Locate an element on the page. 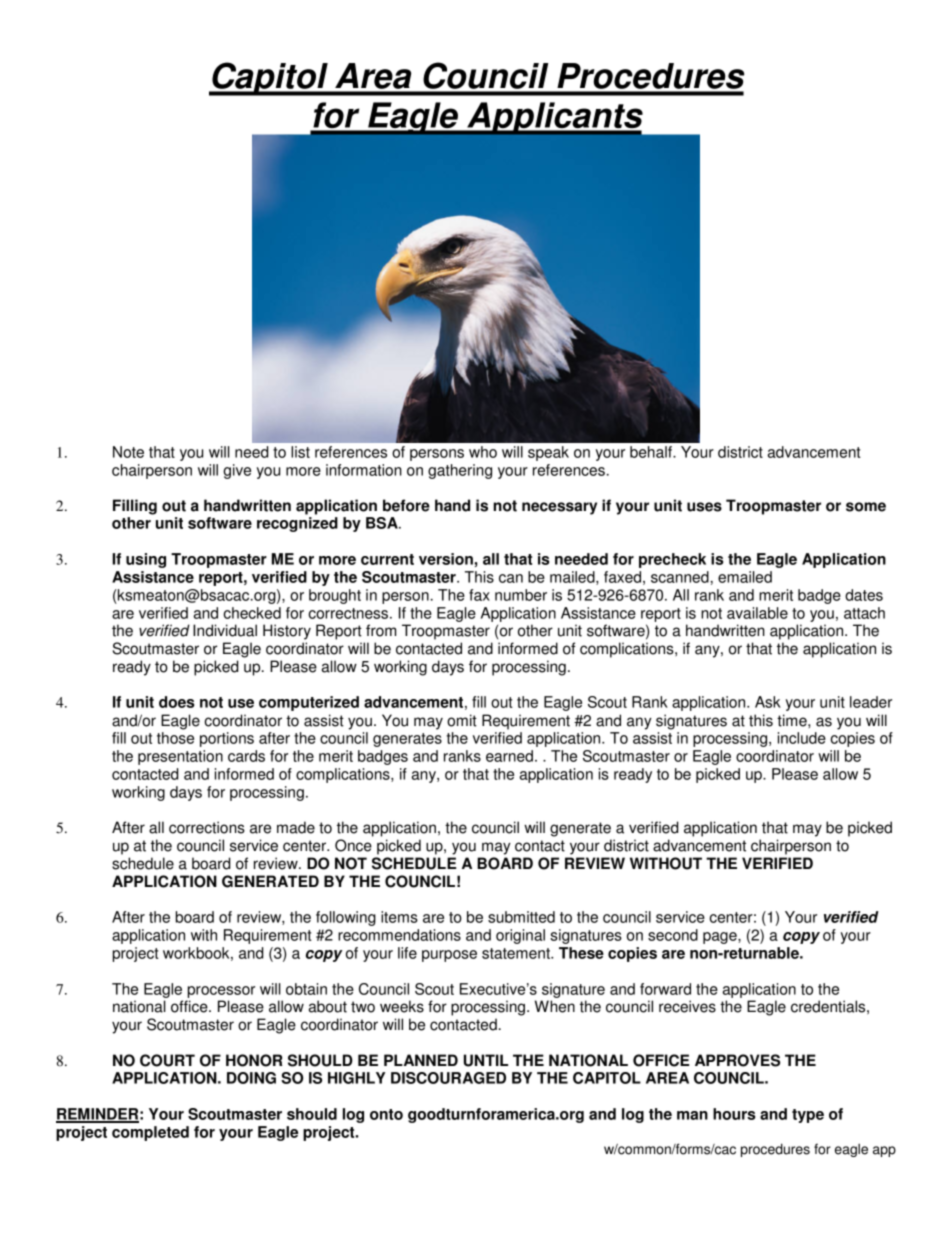  portions is located at coordinates (227, 739).
